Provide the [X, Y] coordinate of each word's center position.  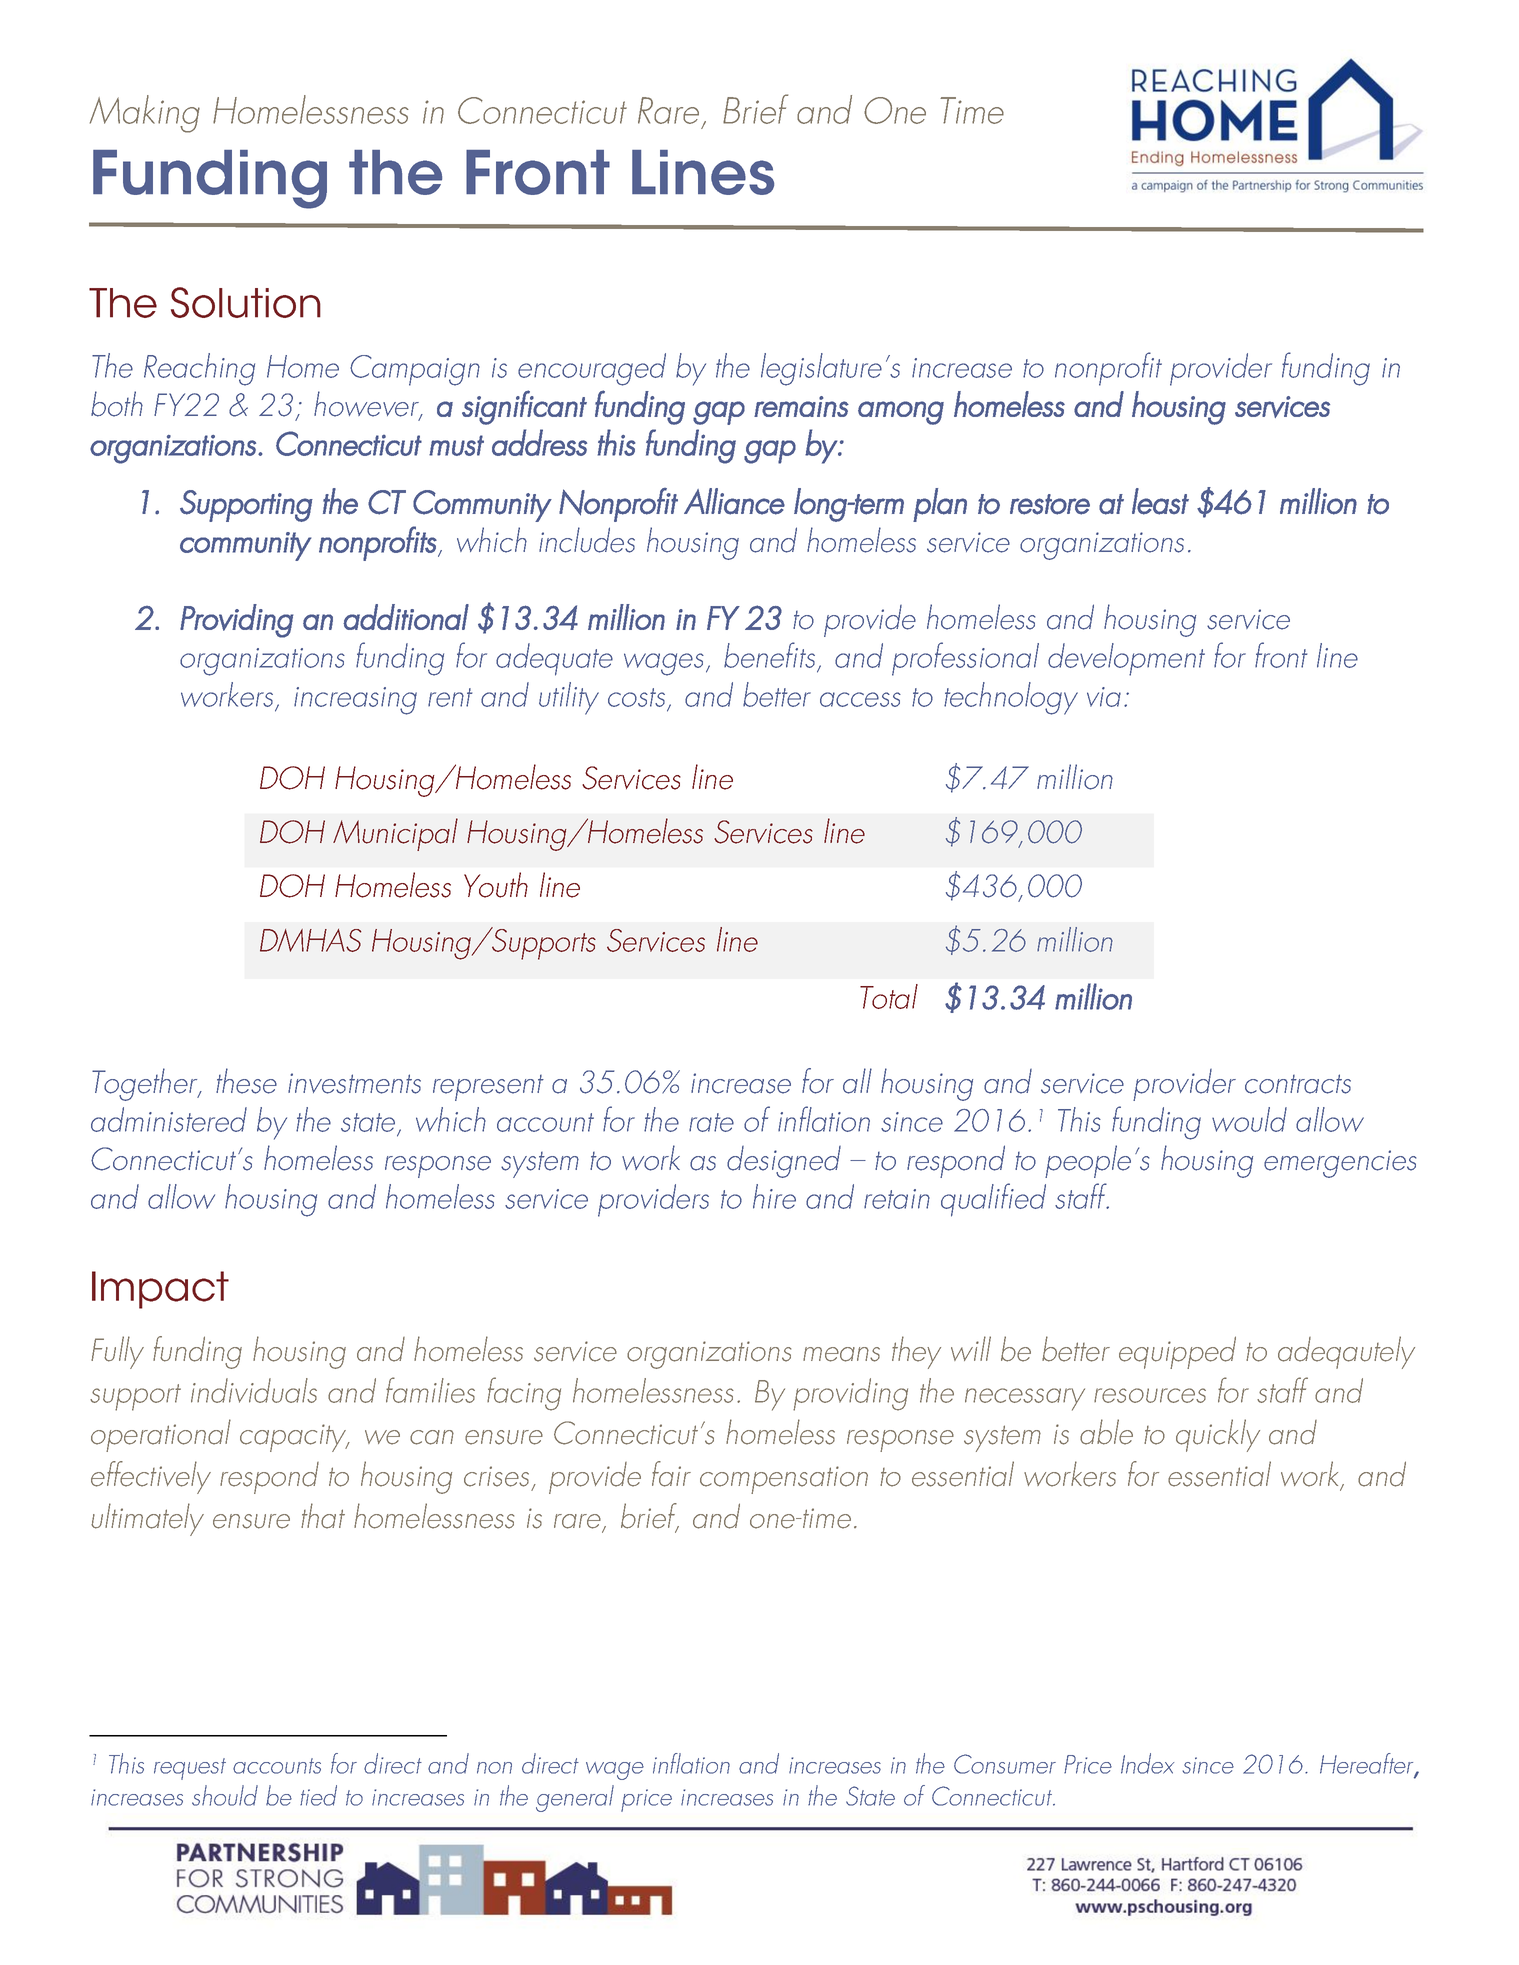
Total [889, 996]
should [225, 1795]
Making [145, 114]
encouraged [592, 369]
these [246, 1081]
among [901, 413]
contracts [1298, 1084]
